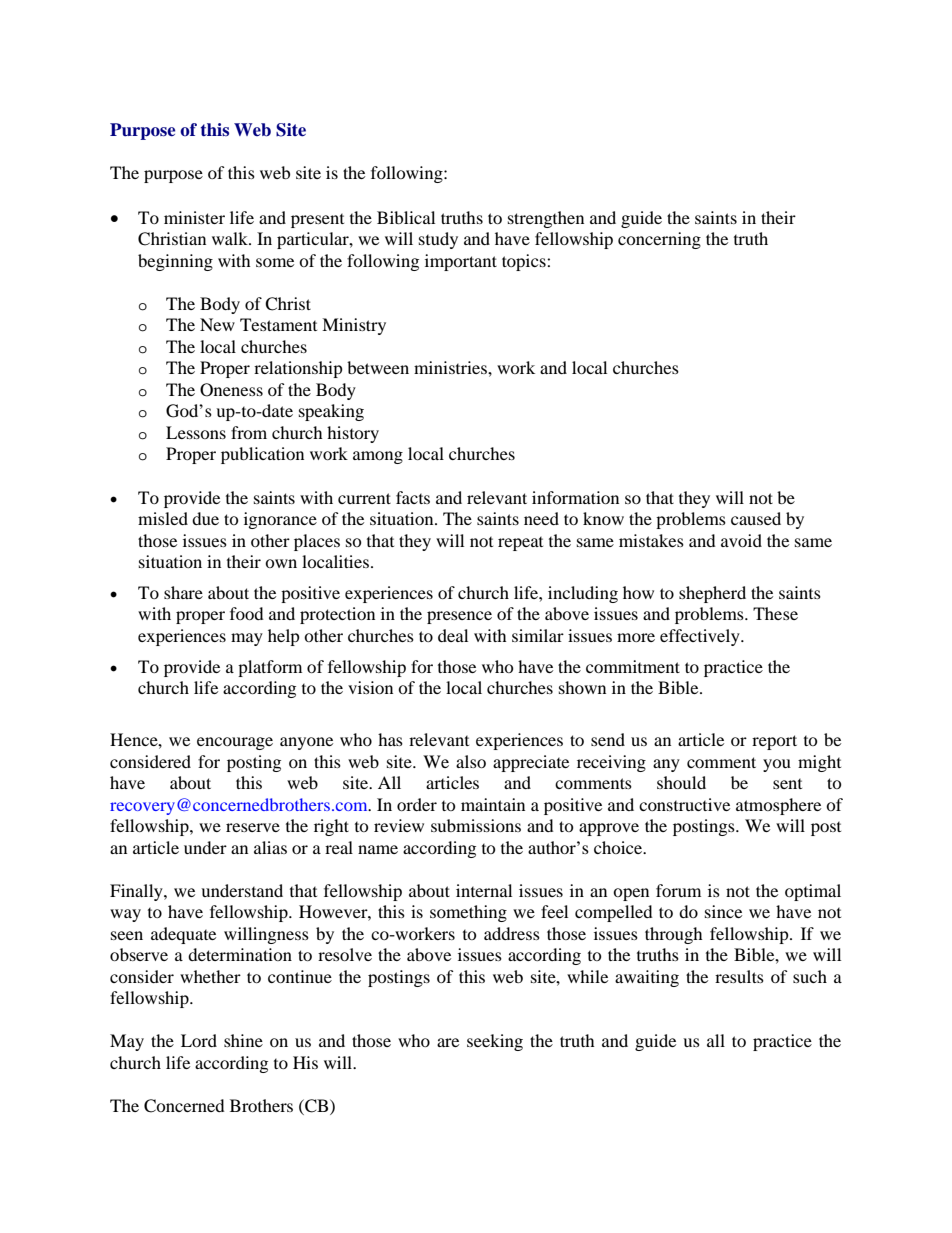 The width and height of the screenshot is (952, 1233). I want to click on seeking, so click(495, 1042).
